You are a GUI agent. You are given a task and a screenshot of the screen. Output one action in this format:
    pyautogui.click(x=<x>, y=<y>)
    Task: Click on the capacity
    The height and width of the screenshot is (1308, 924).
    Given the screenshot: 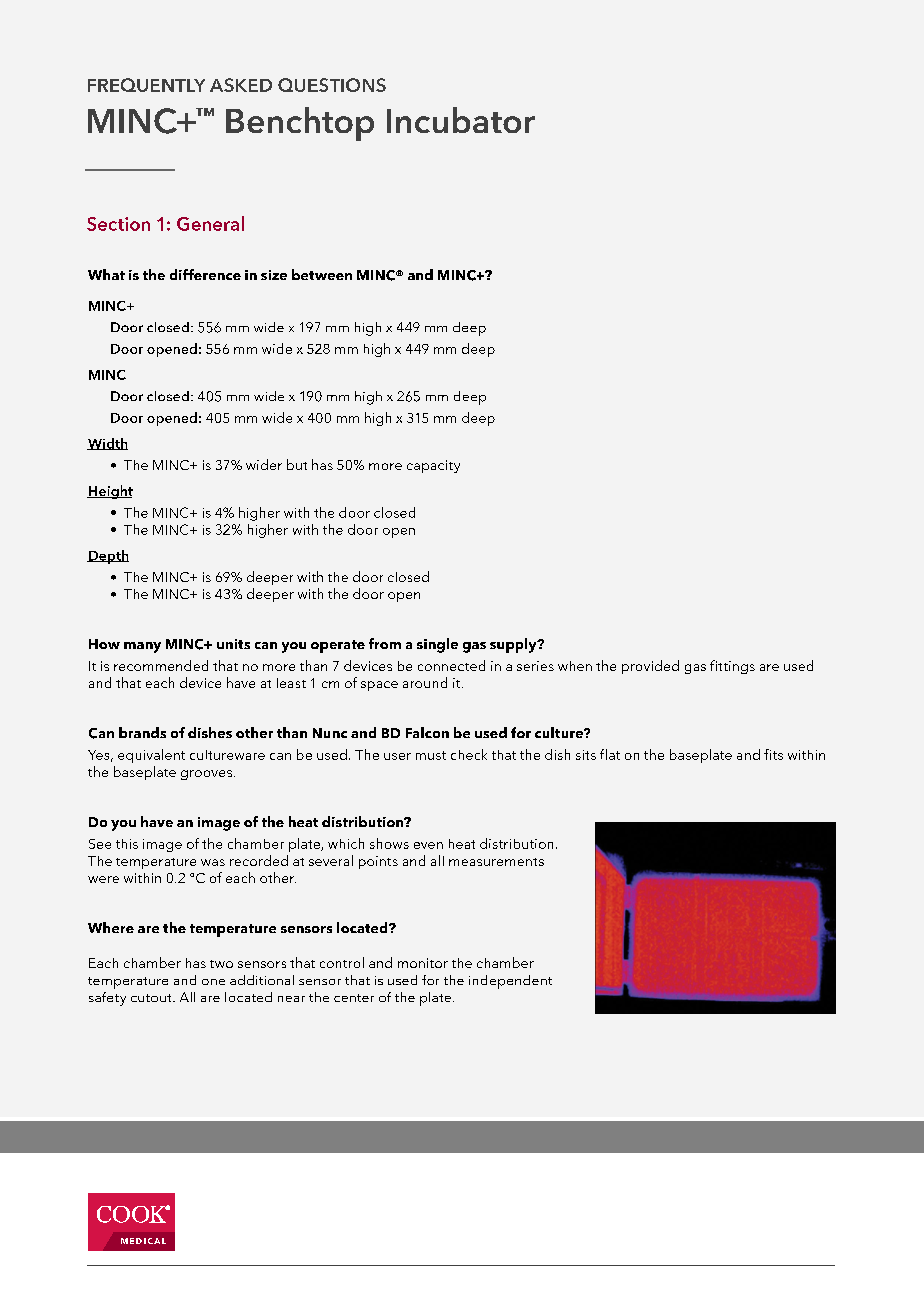 What is the action you would take?
    pyautogui.click(x=433, y=466)
